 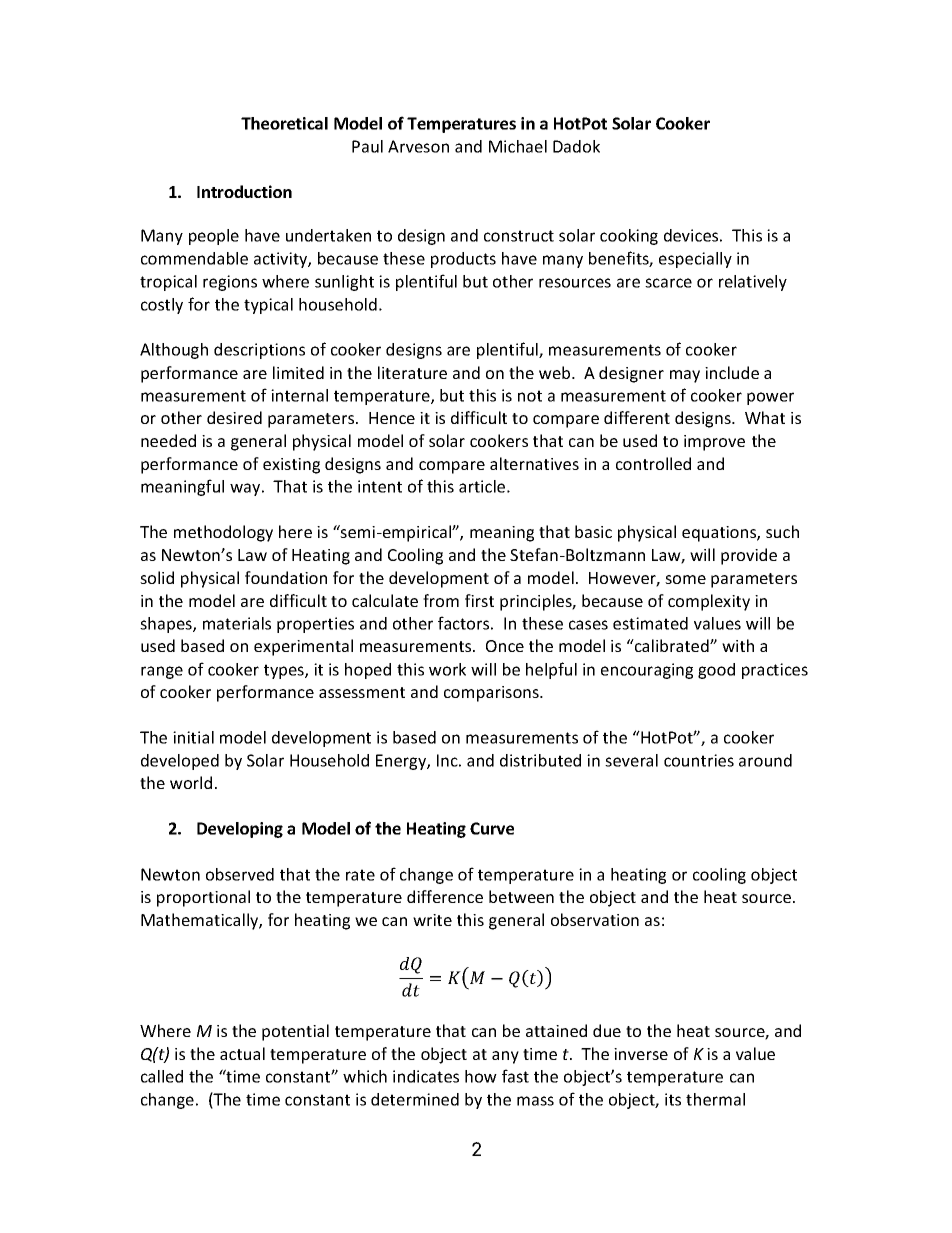 I want to click on thermal, so click(x=715, y=1099).
